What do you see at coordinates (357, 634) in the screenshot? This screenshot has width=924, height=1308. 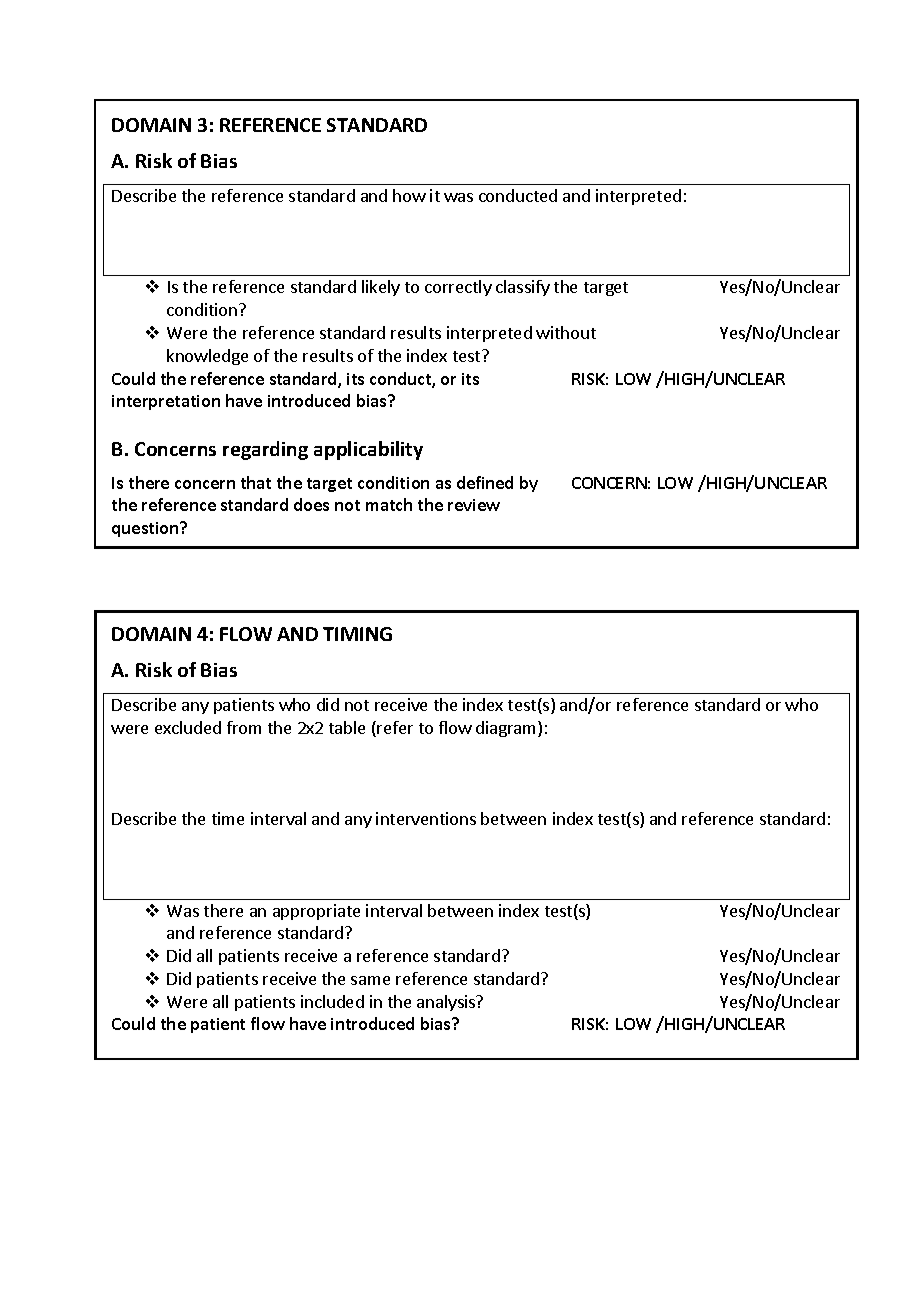 I see `TIMING` at bounding box center [357, 634].
